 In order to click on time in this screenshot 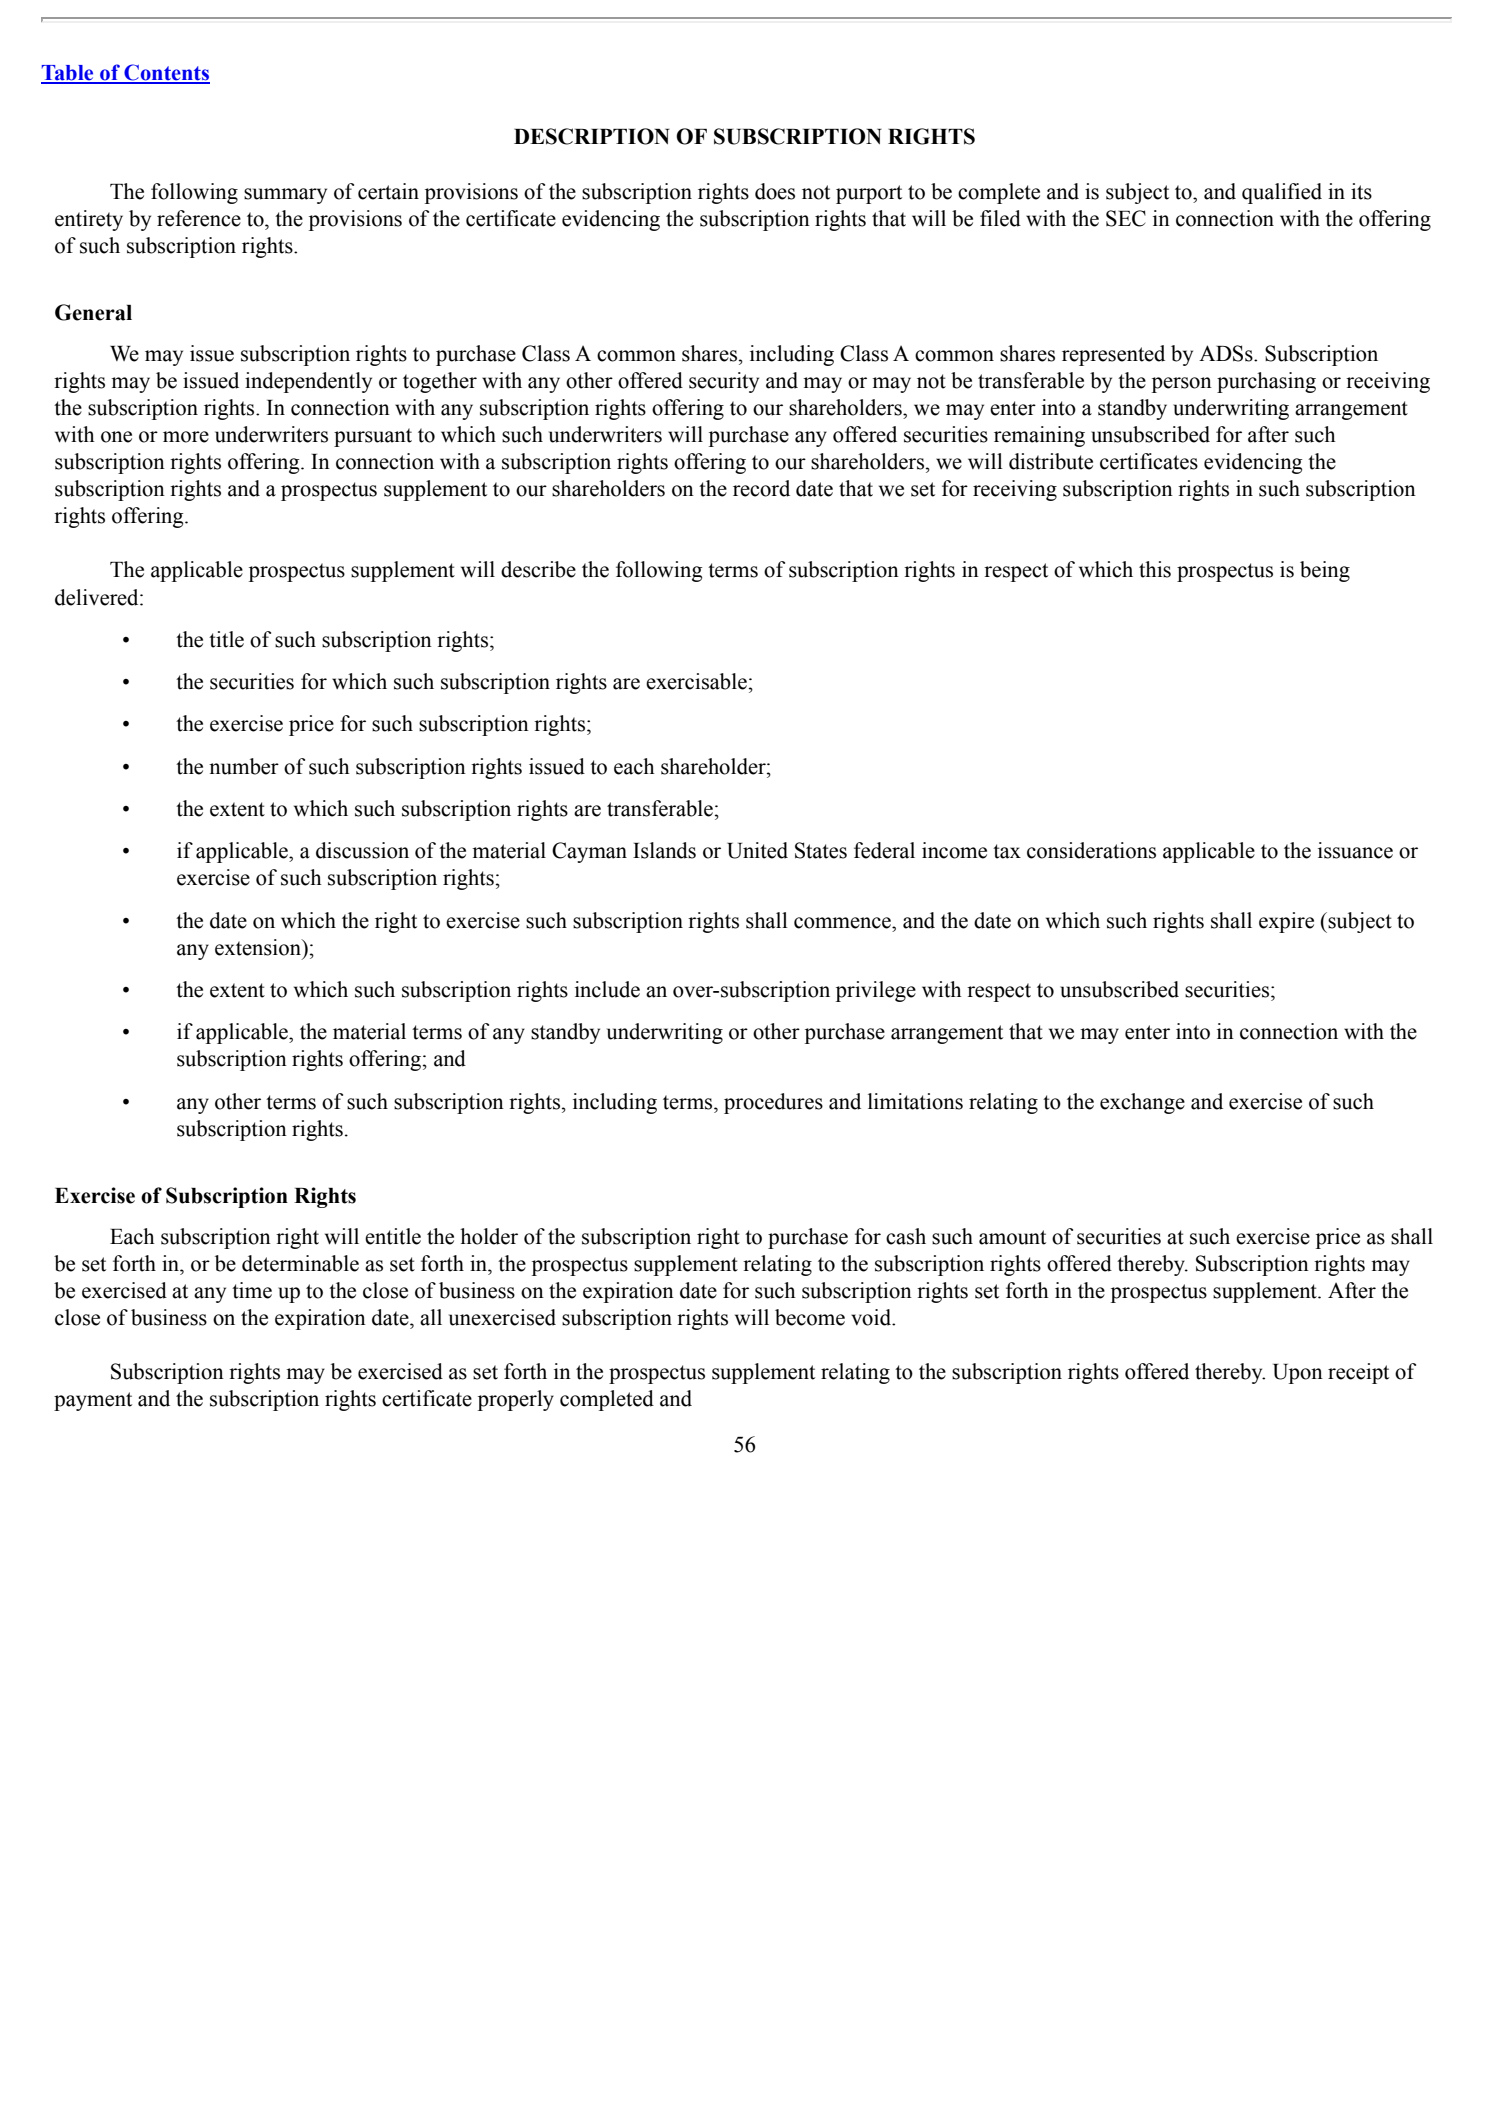, I will do `click(252, 1290)`.
